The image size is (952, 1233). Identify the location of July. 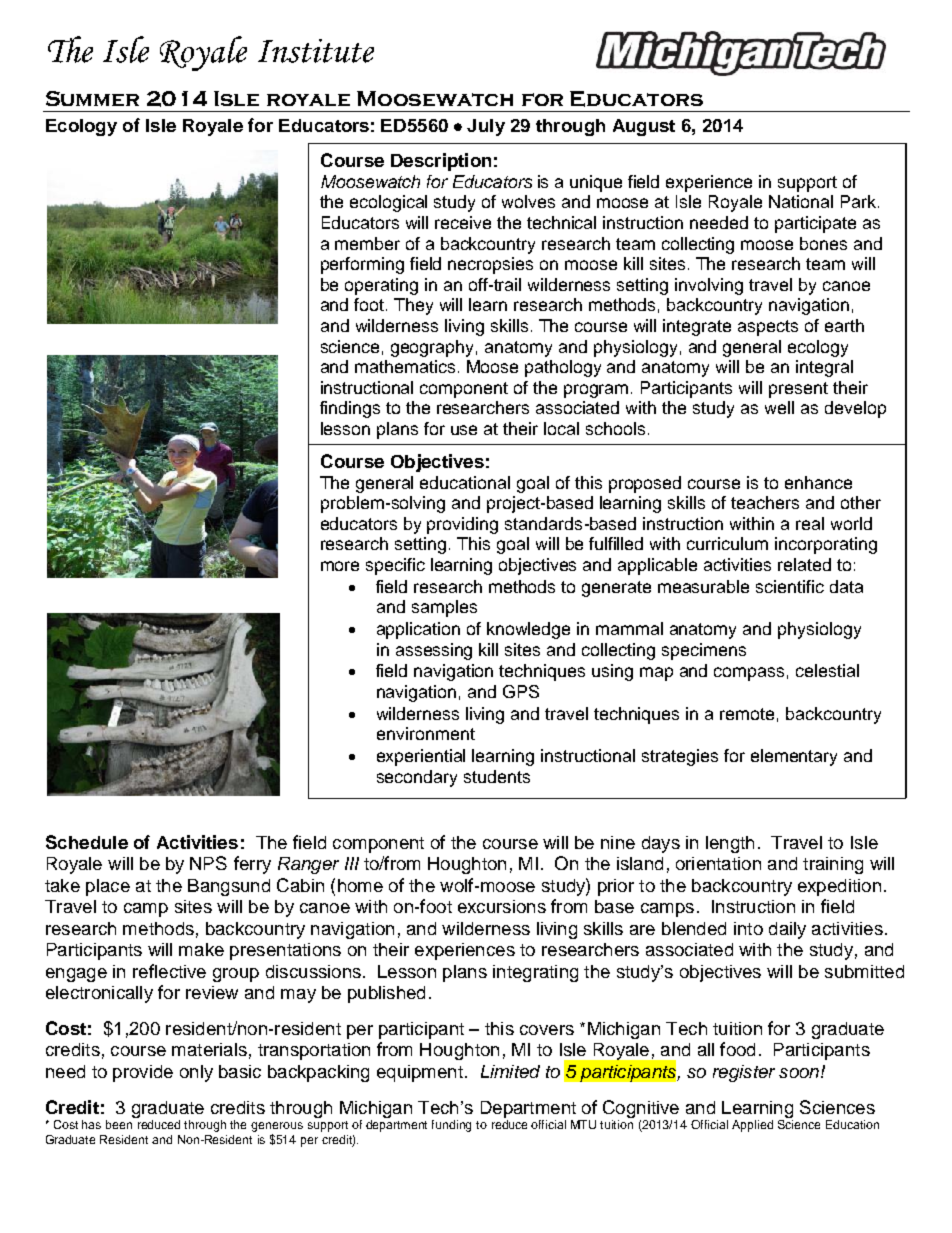
(486, 127).
